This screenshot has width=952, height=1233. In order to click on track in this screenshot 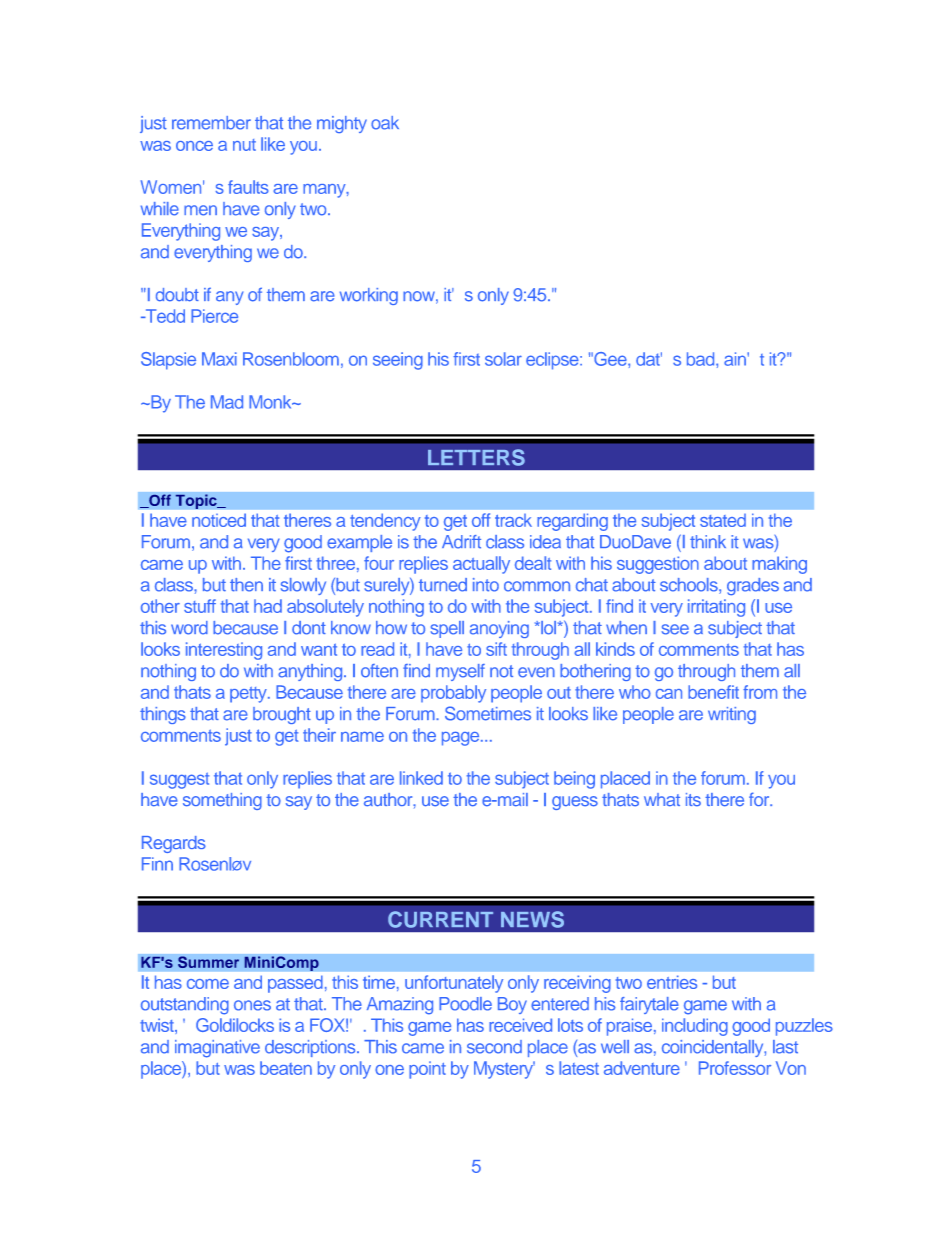, I will do `click(513, 520)`.
